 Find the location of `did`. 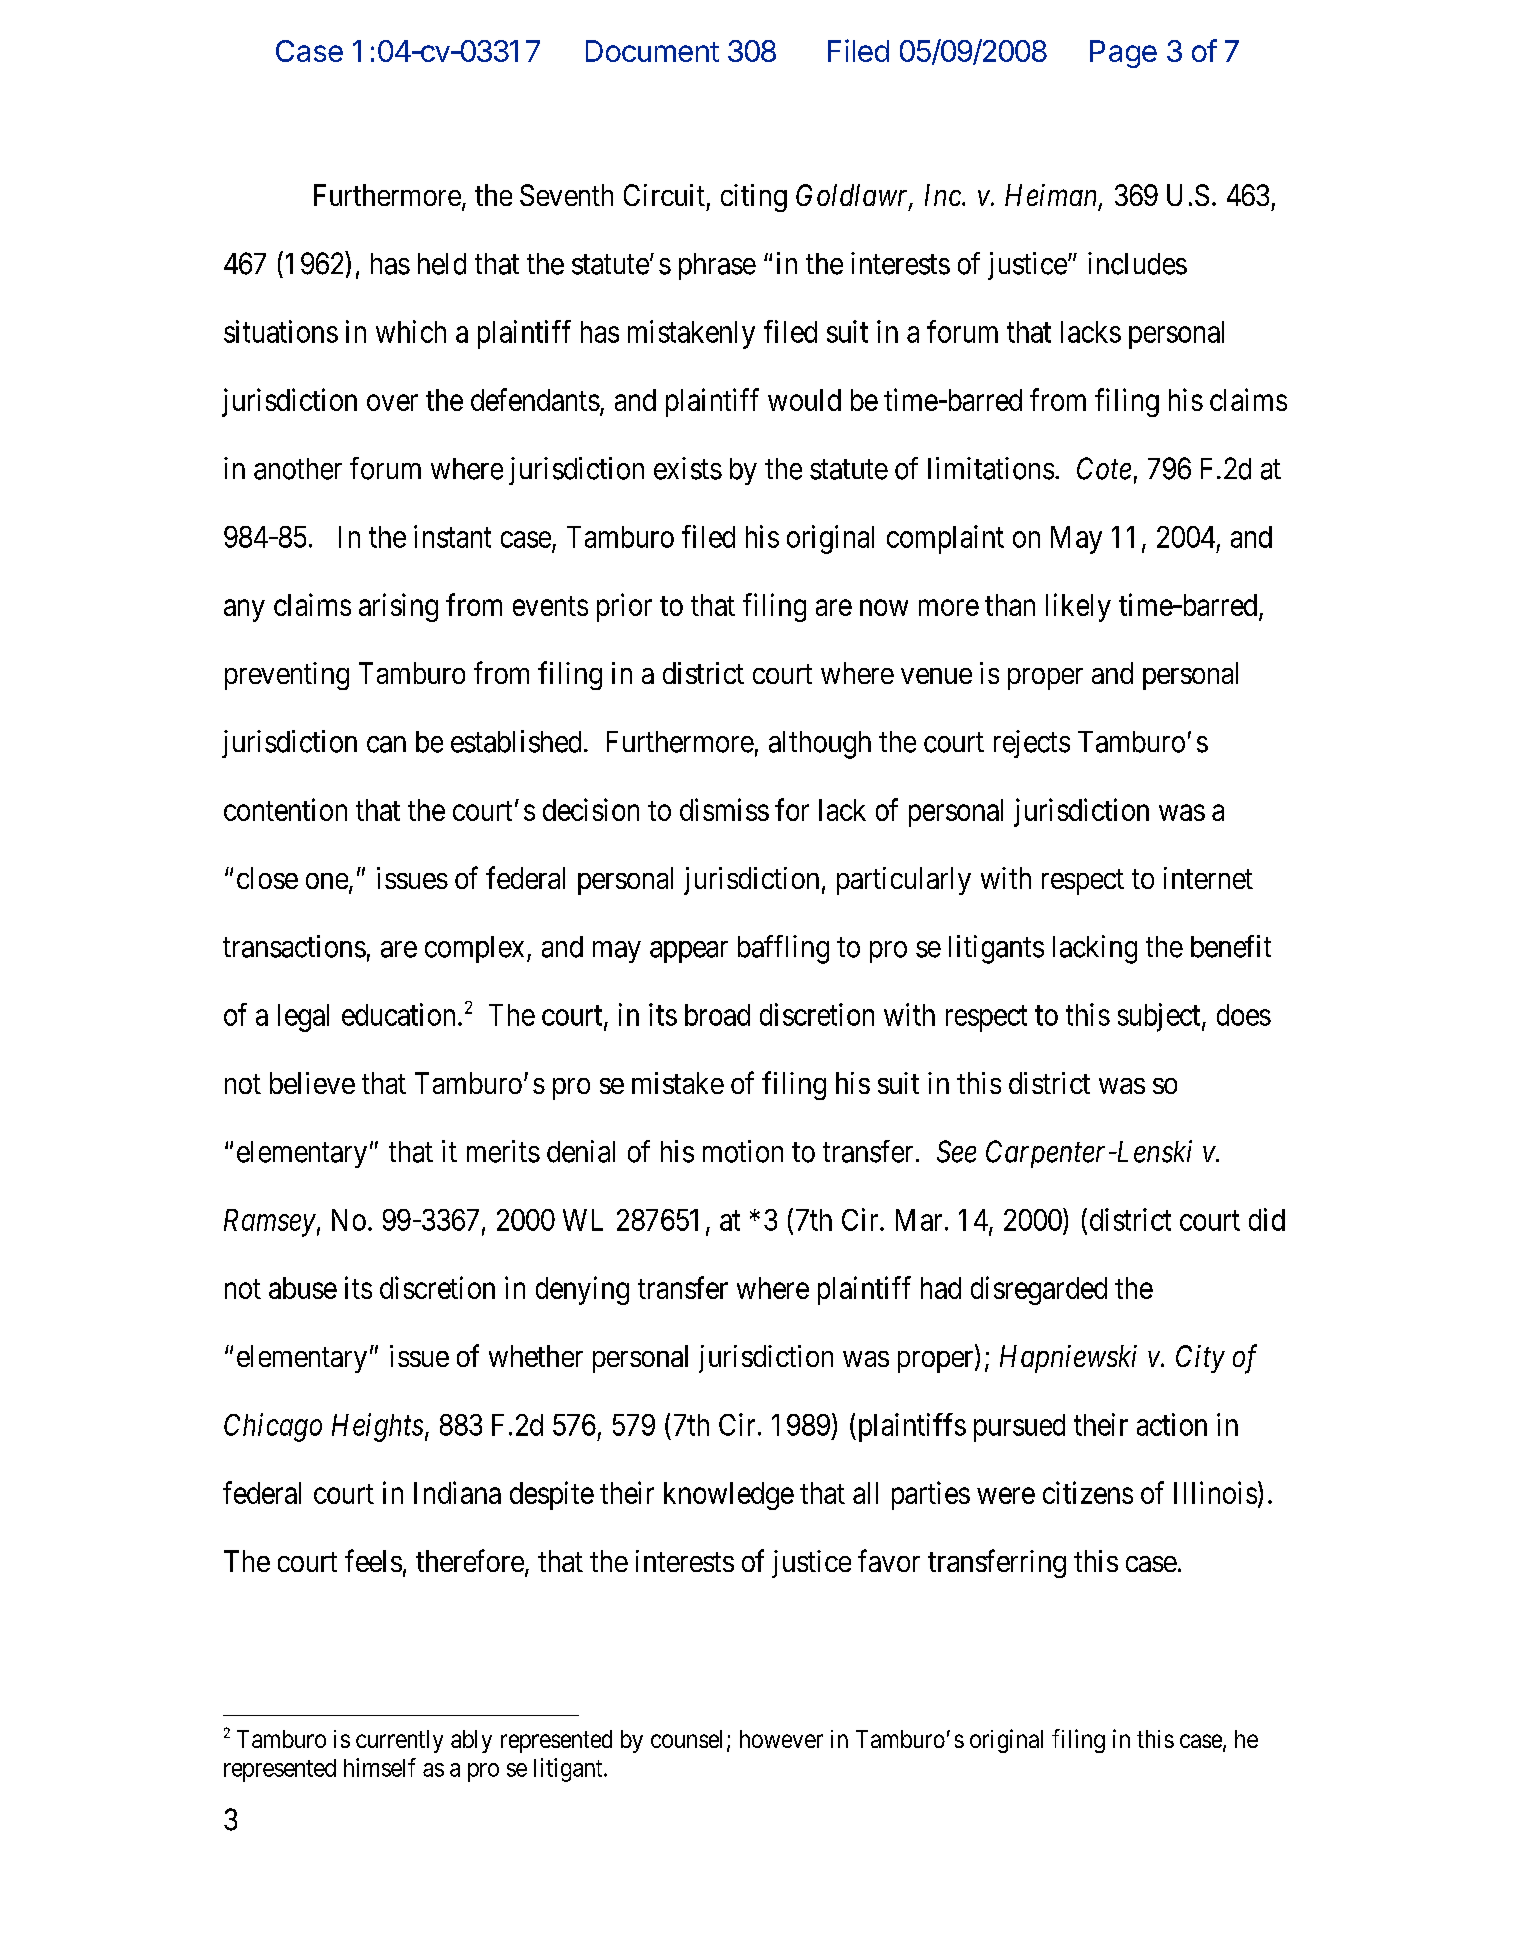

did is located at coordinates (1267, 1219).
